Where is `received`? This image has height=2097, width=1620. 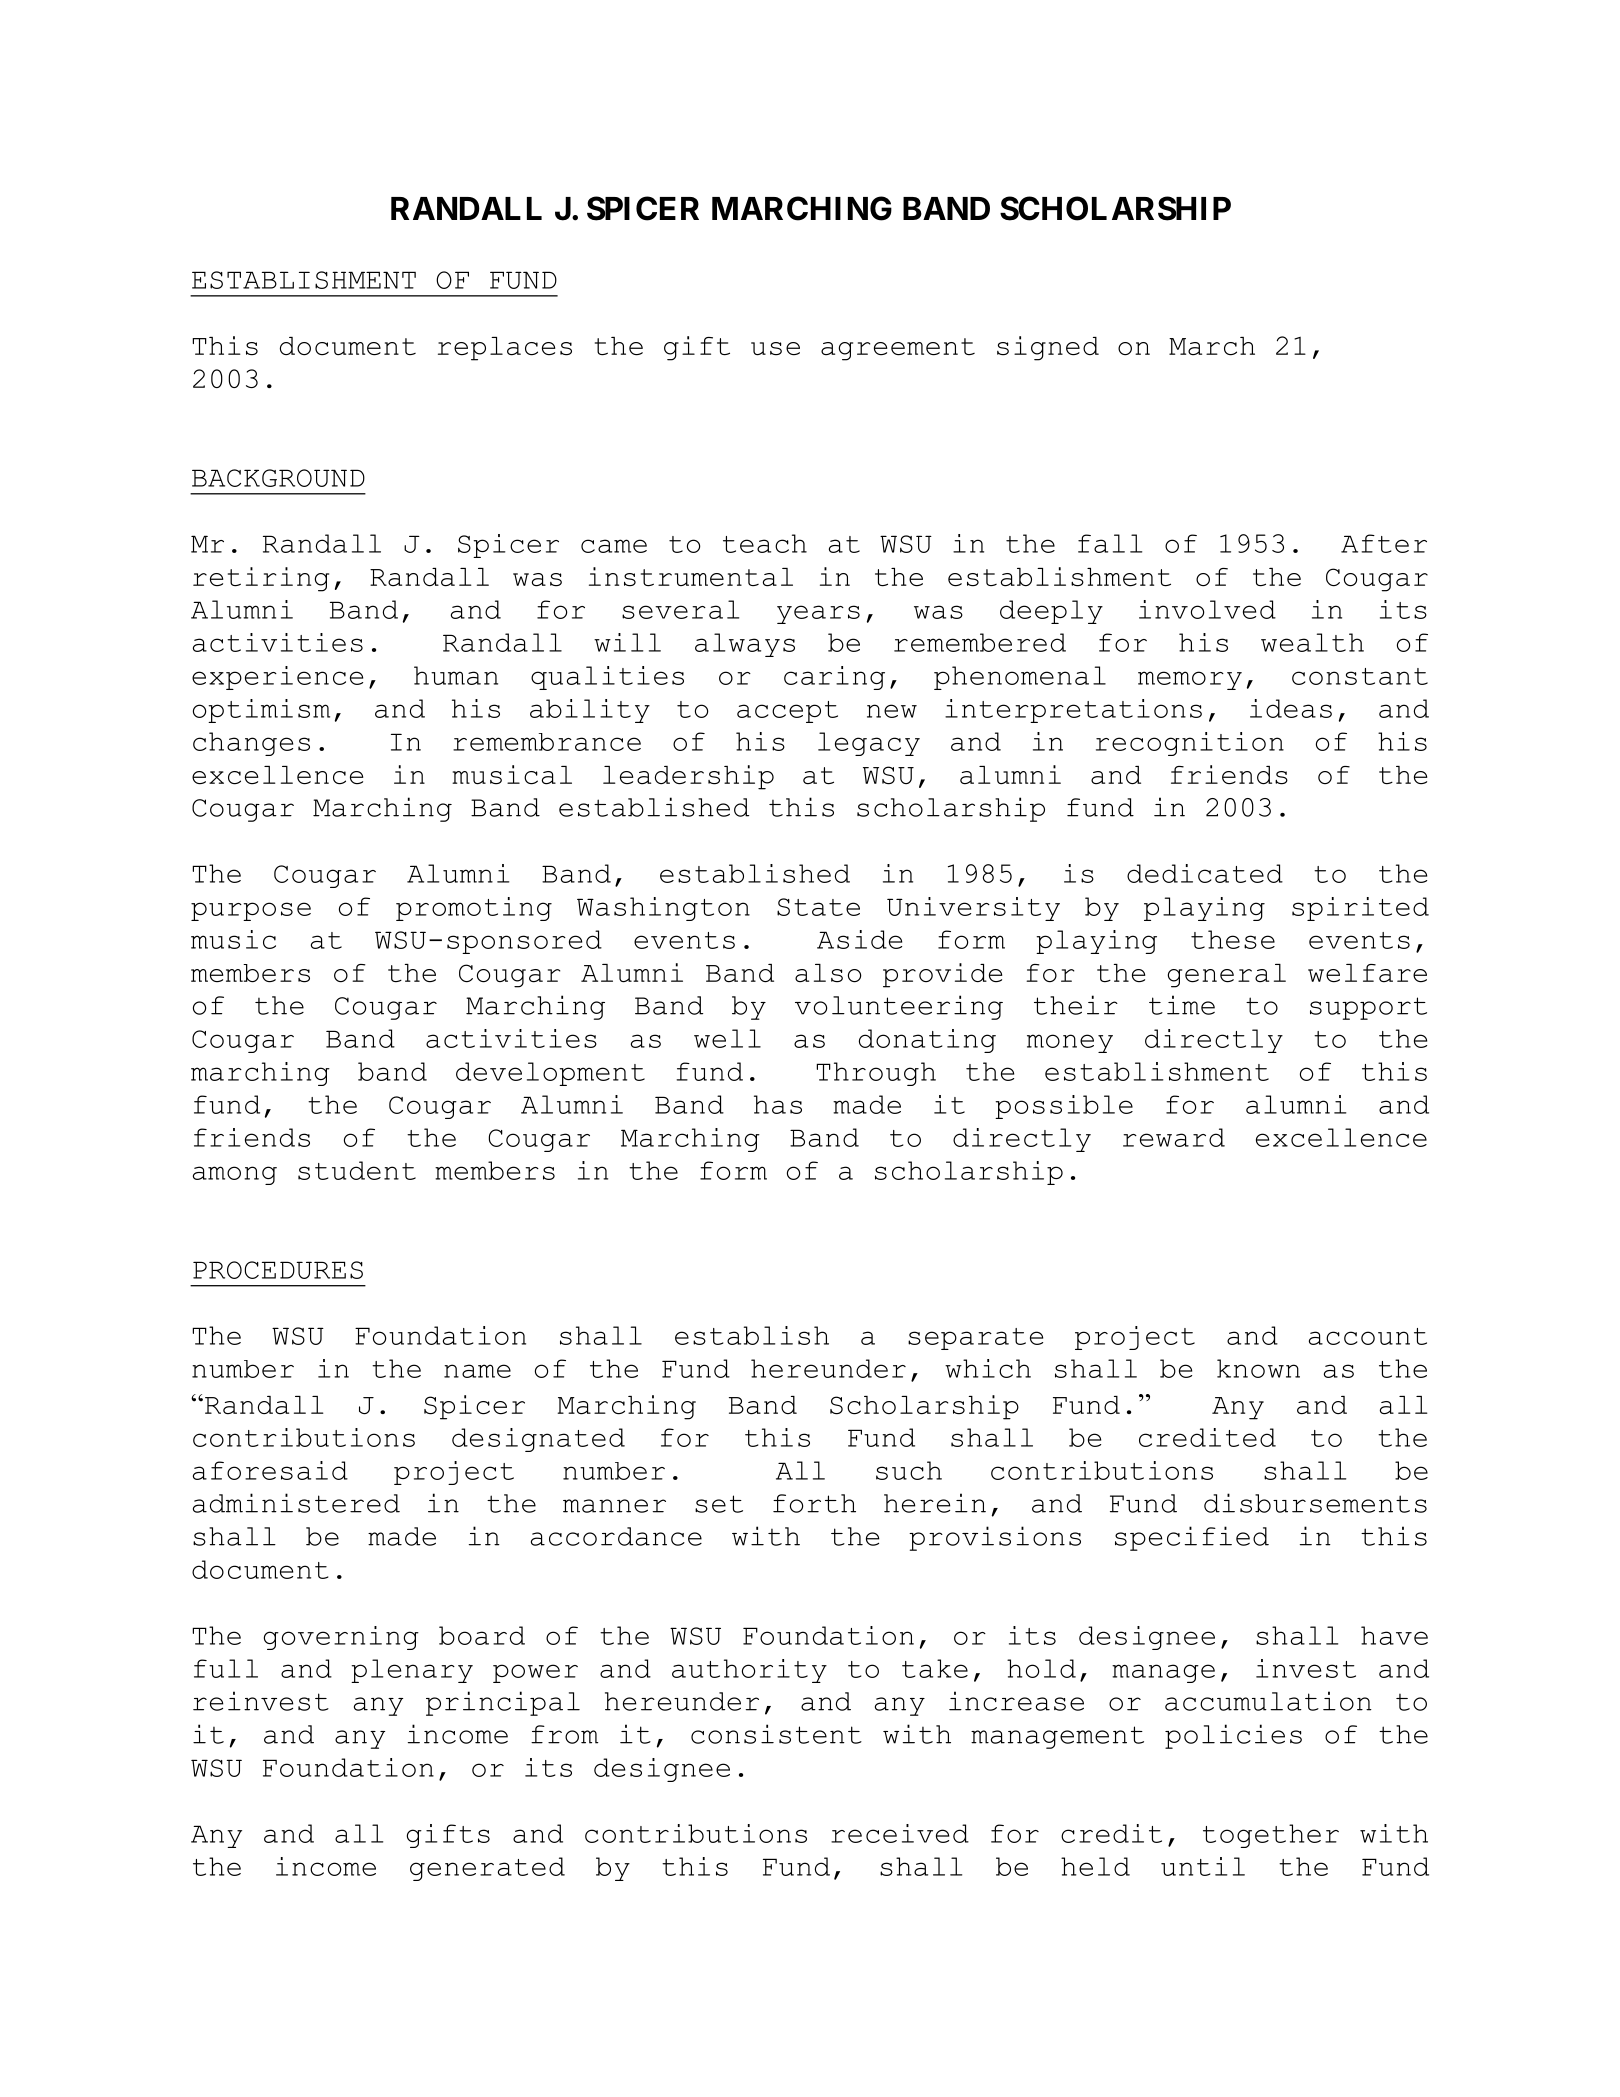
received is located at coordinates (900, 1833).
